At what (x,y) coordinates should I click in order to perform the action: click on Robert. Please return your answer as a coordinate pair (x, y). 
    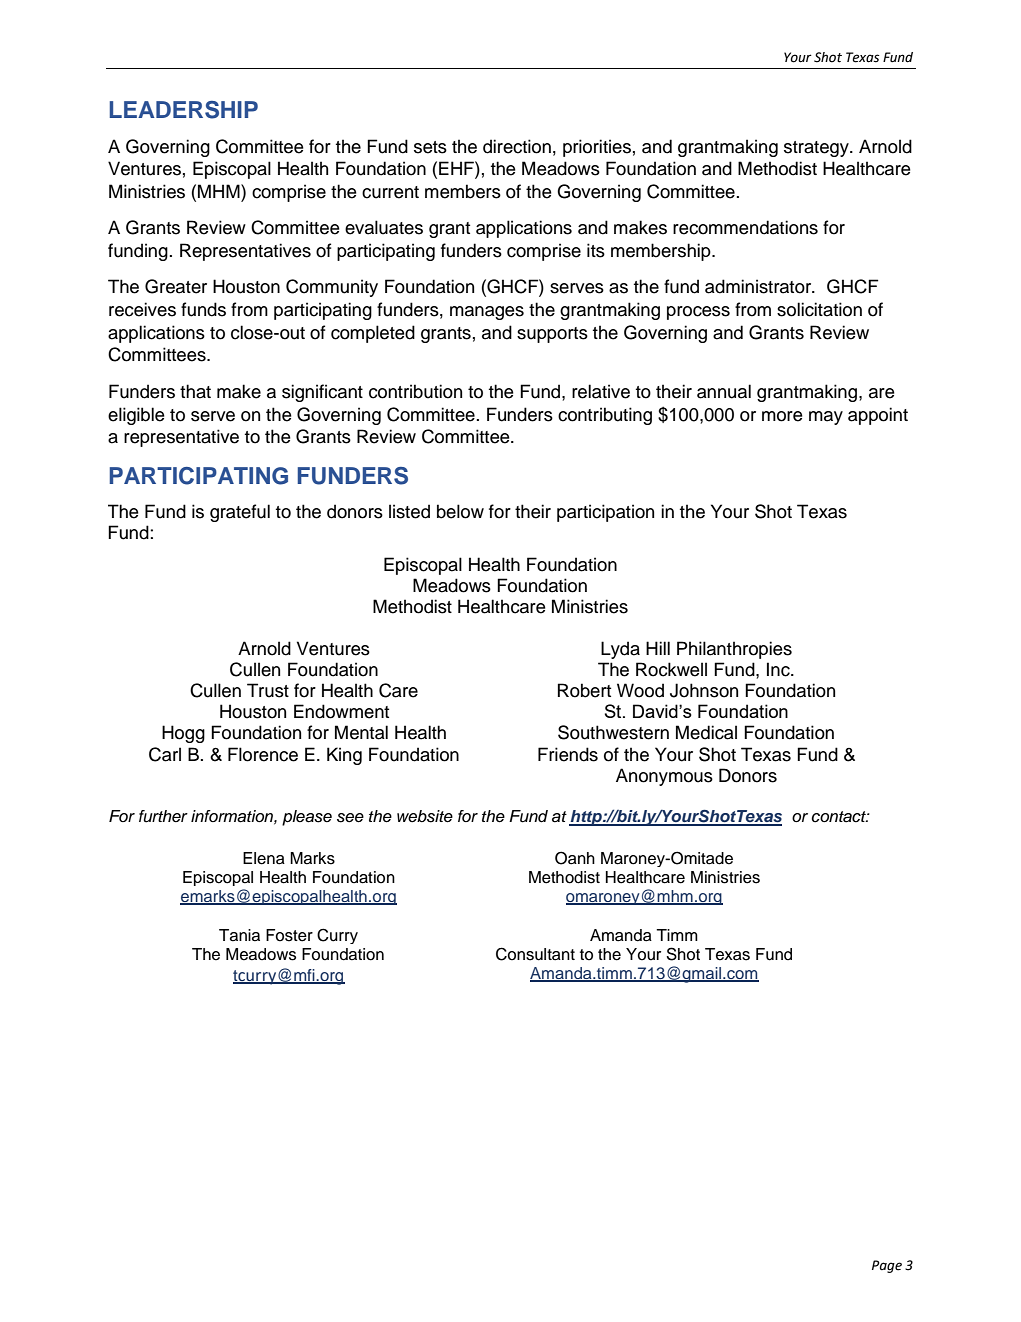
    Looking at the image, I should click on (584, 690).
